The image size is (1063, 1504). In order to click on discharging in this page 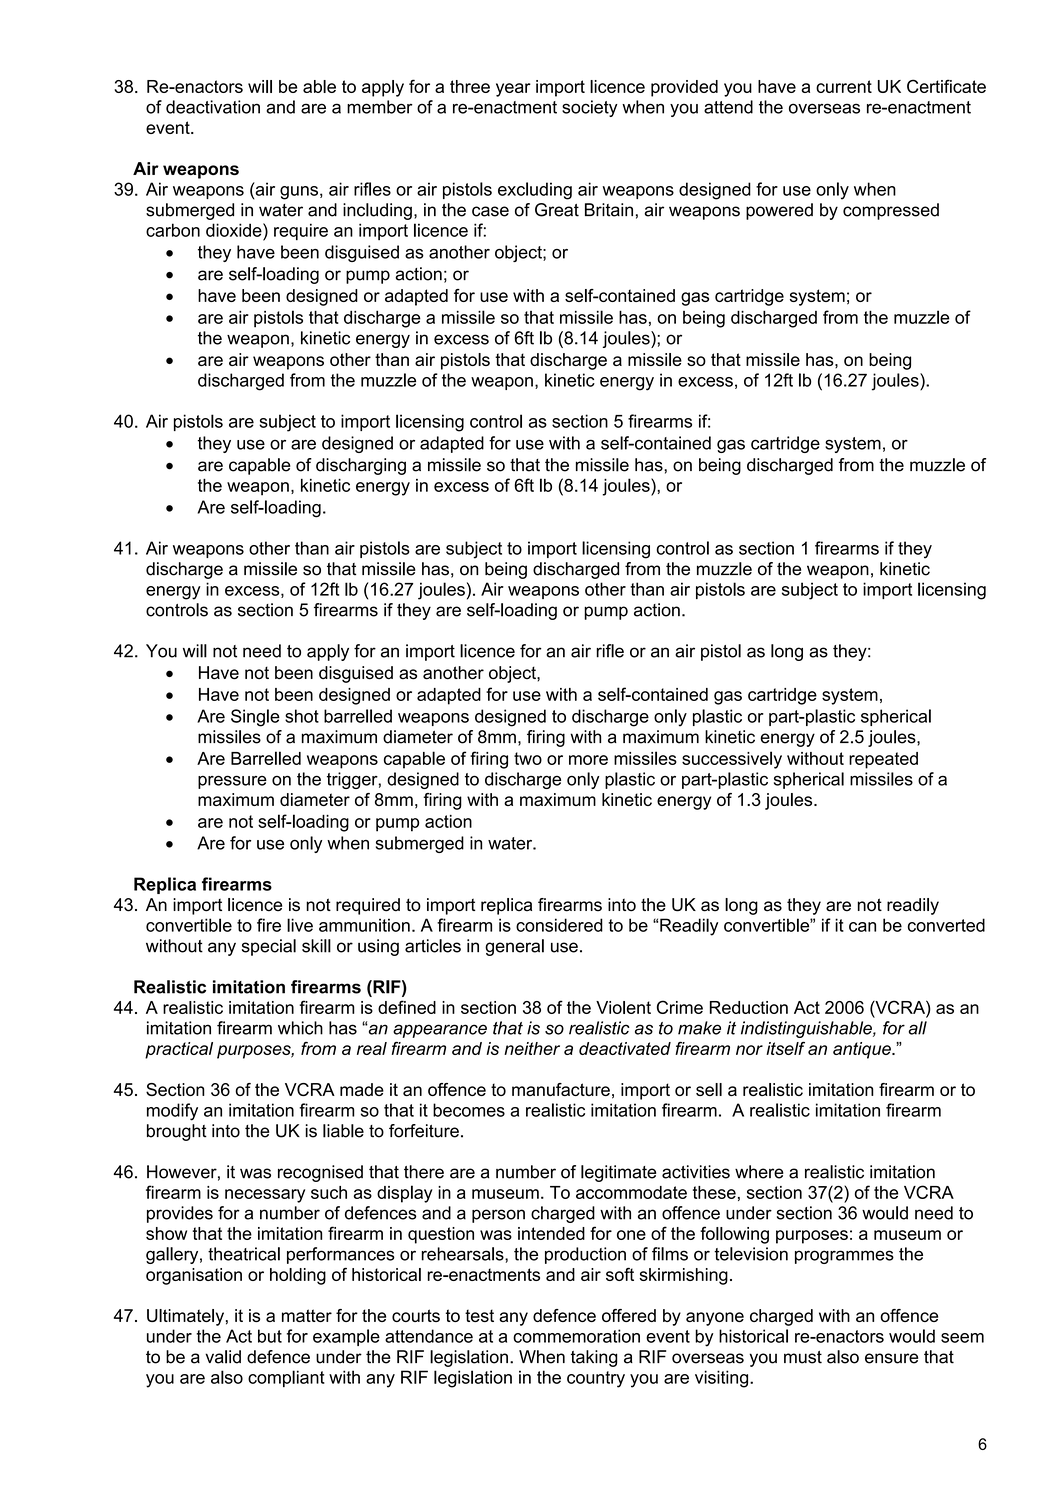, I will do `click(361, 466)`.
